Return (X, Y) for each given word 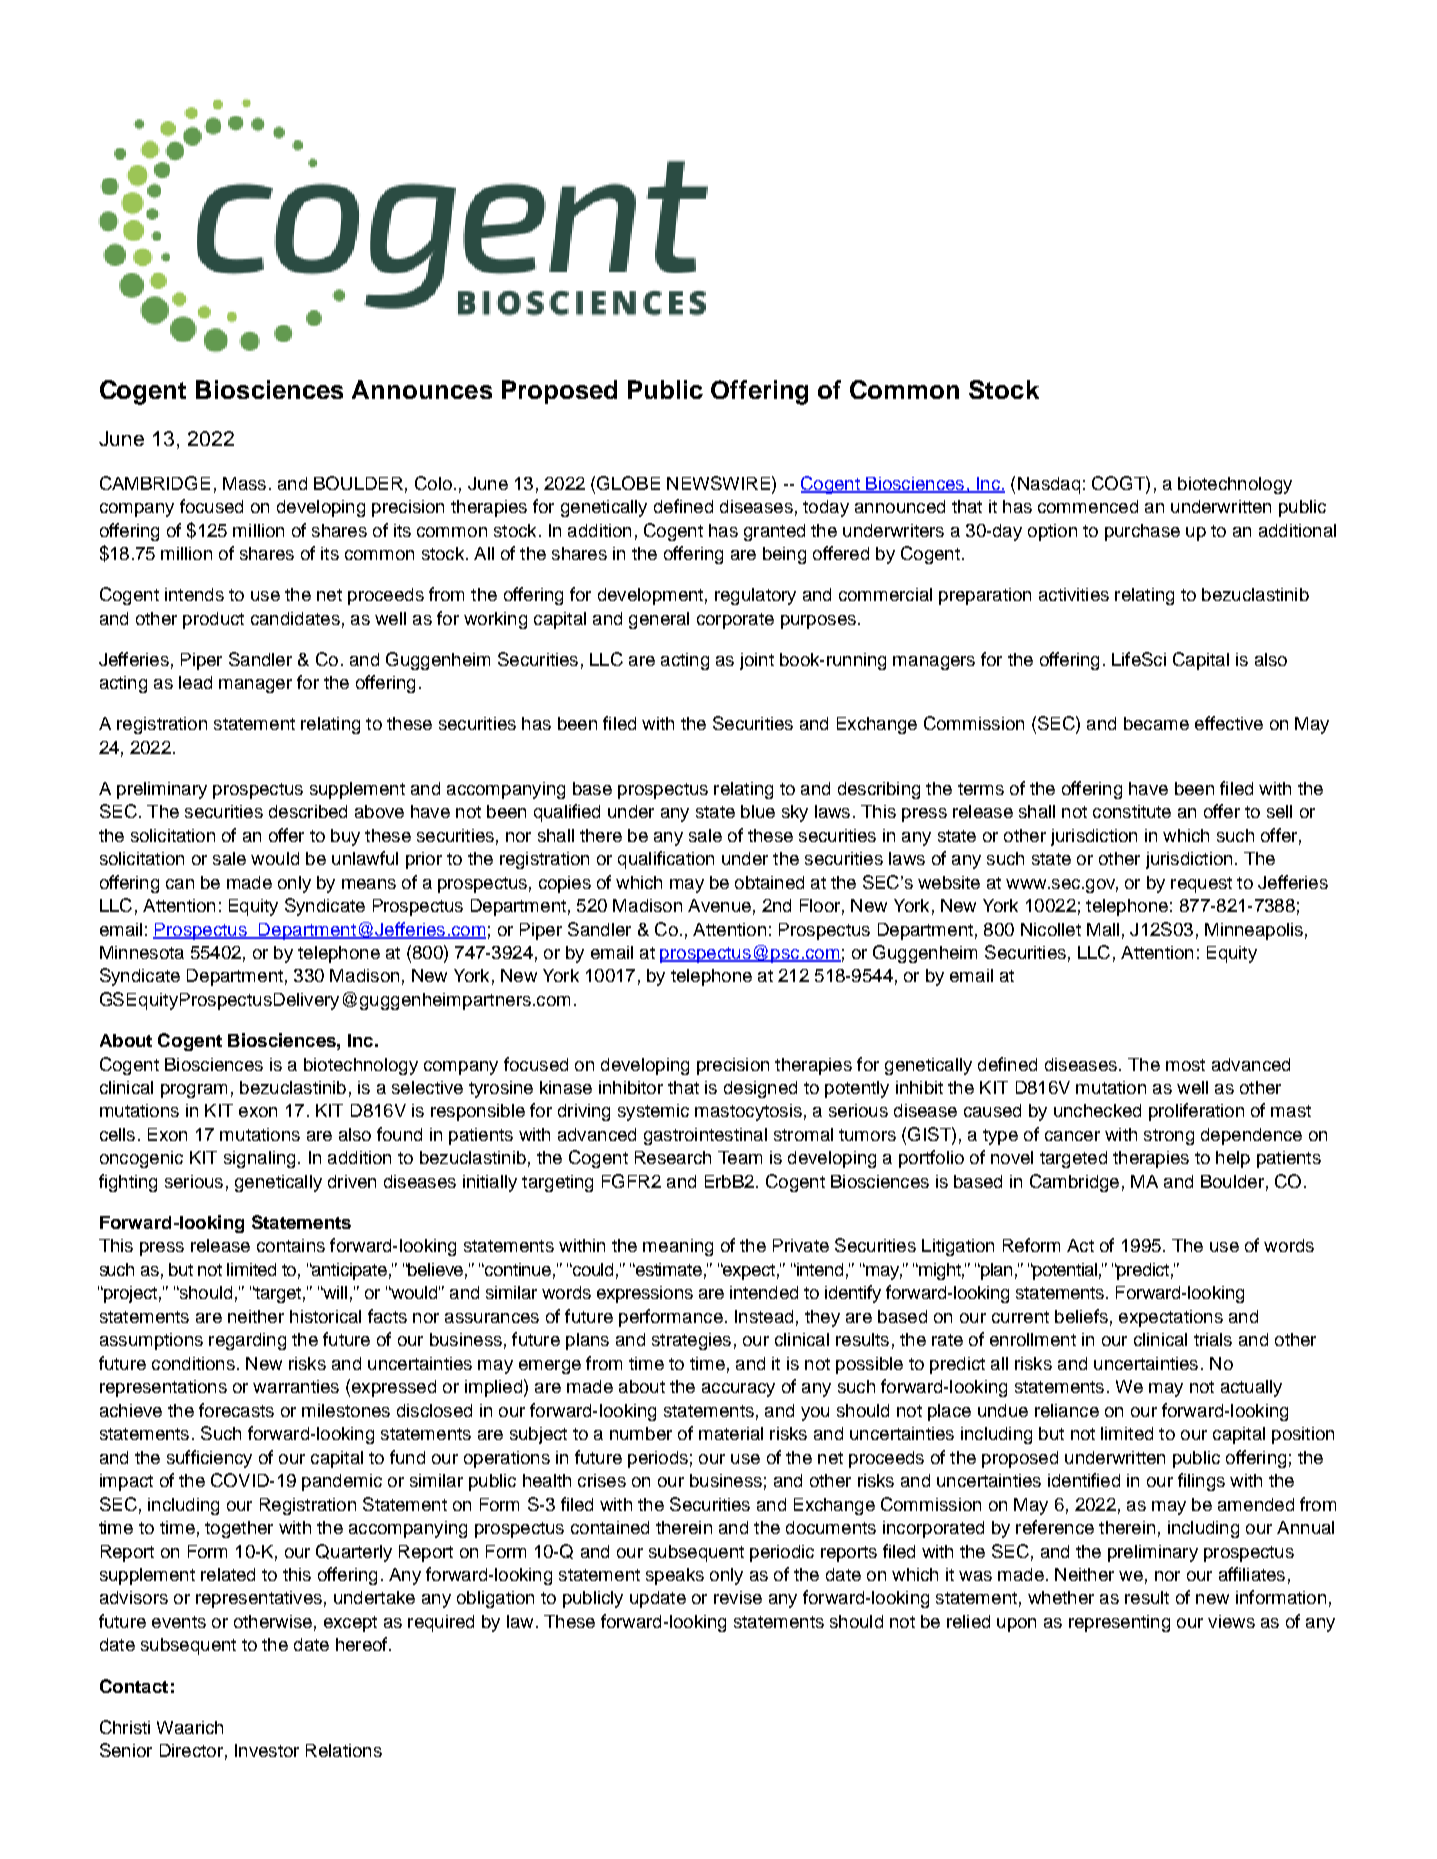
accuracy (738, 1390)
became (1156, 723)
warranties (296, 1386)
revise (738, 1597)
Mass (244, 483)
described (308, 811)
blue (758, 811)
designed (760, 1089)
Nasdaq (1049, 485)
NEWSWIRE (718, 483)
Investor (267, 1750)
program (194, 1091)
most (1185, 1065)
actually (1251, 1388)
